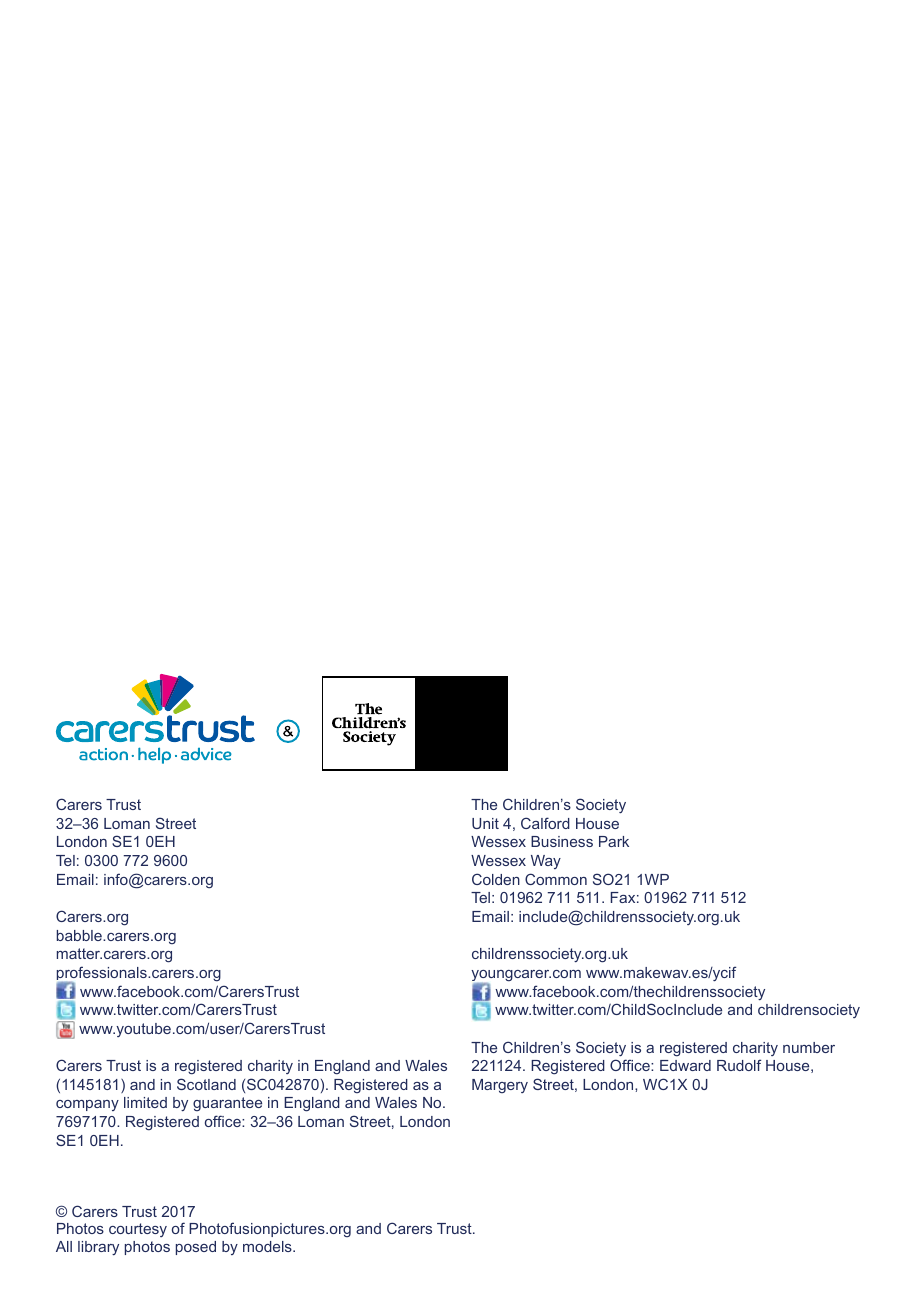  What do you see at coordinates (138, 1230) in the screenshot?
I see `courtesy` at bounding box center [138, 1230].
